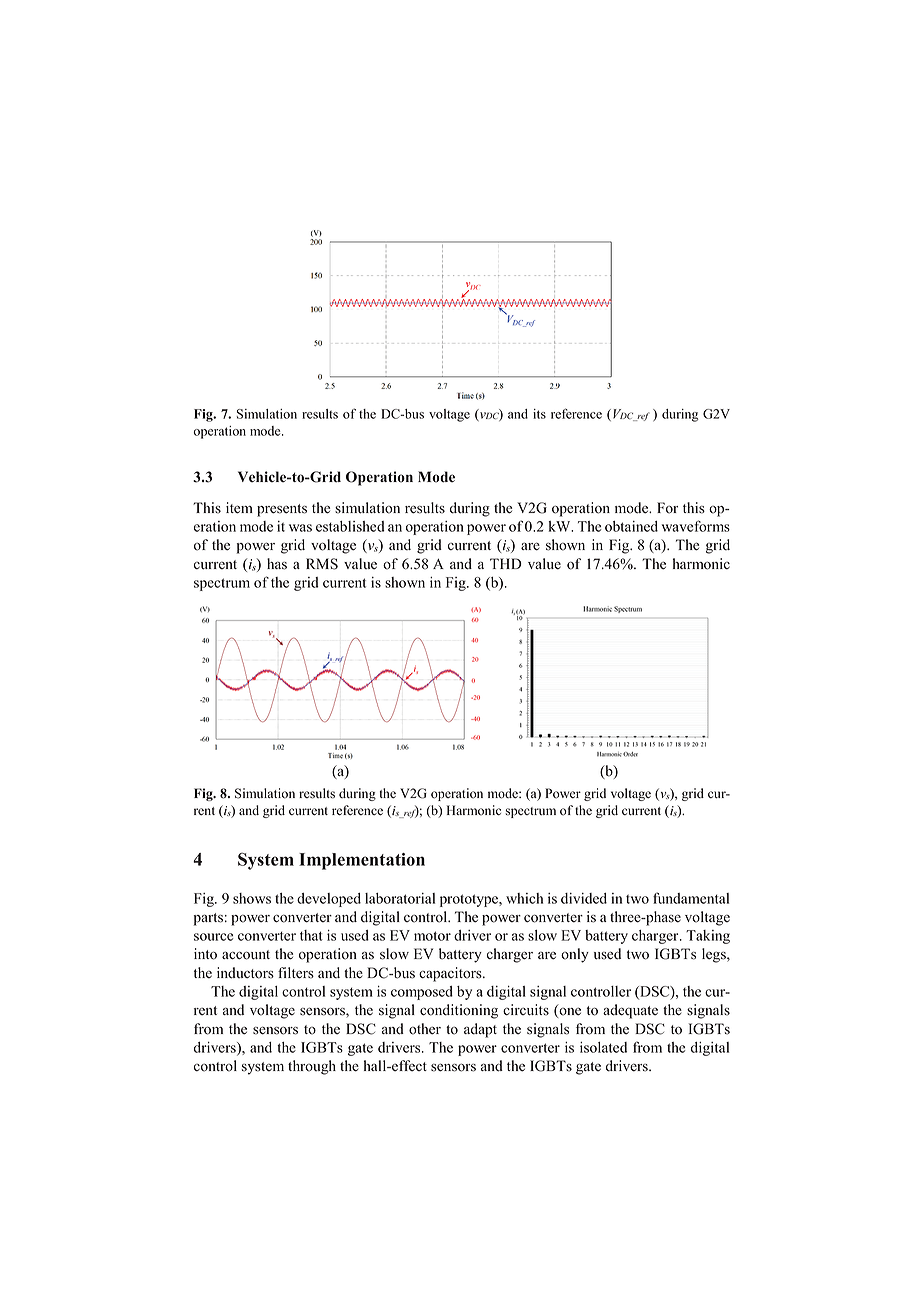 The width and height of the image is (924, 1308). What do you see at coordinates (400, 898) in the image?
I see `laboratorial` at bounding box center [400, 898].
